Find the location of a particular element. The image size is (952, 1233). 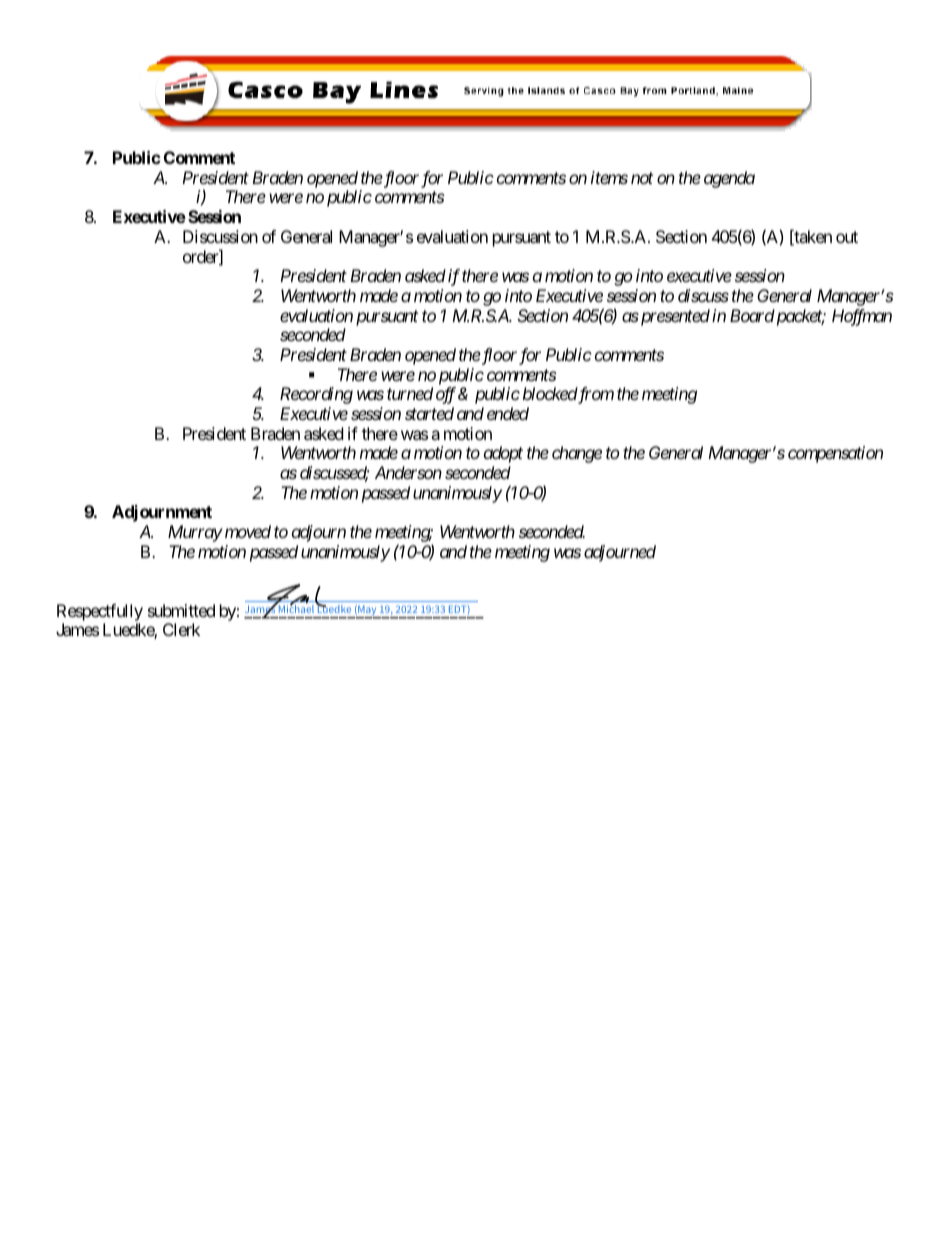

compensation is located at coordinates (835, 454).
